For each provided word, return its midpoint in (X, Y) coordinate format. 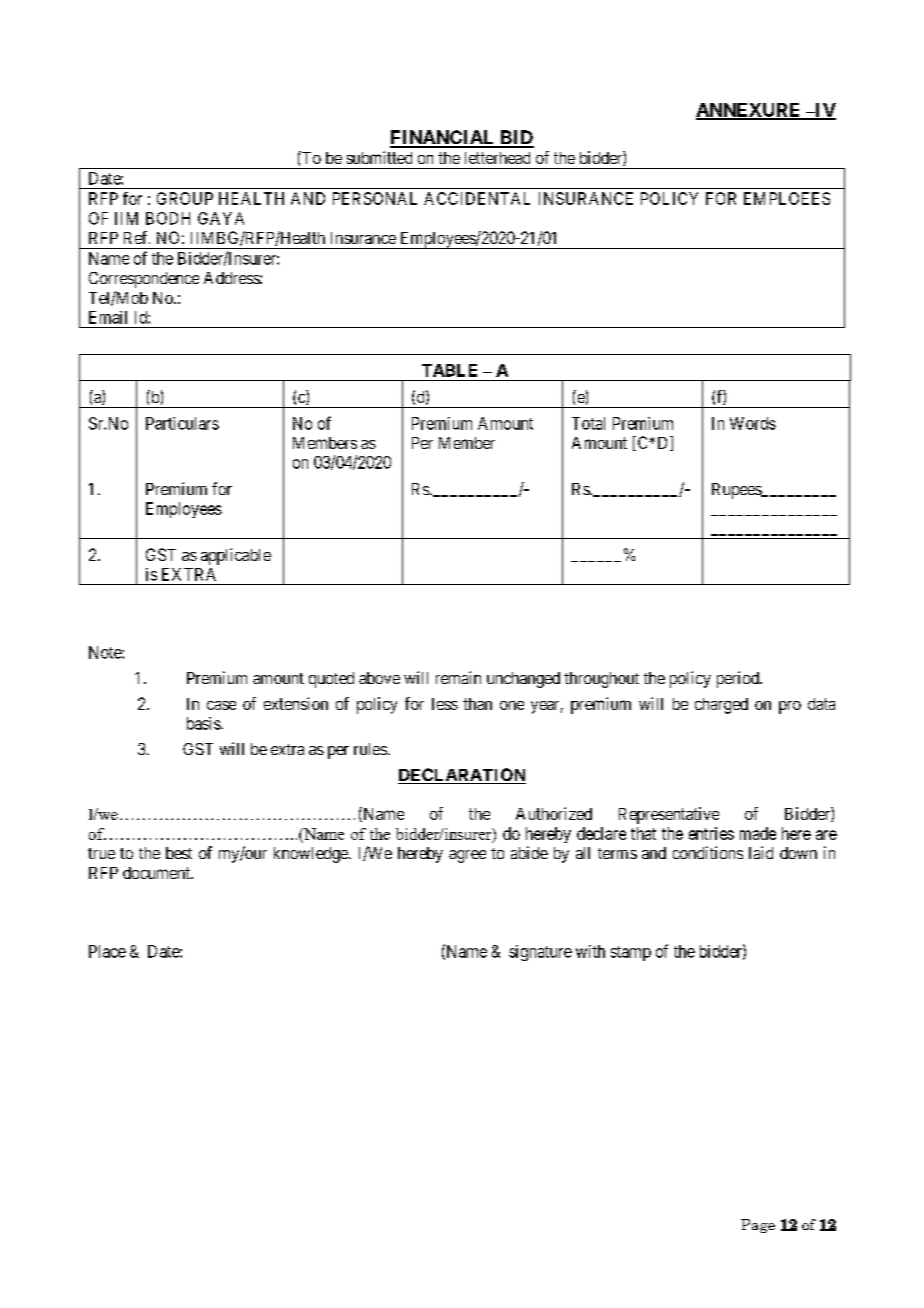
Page (758, 1226)
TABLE (449, 370)
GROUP (185, 198)
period (739, 679)
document (158, 873)
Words (753, 423)
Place (107, 951)
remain (458, 677)
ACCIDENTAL (477, 198)
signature (540, 953)
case (221, 705)
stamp (631, 953)
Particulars (182, 423)
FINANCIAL (444, 138)
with (590, 951)
